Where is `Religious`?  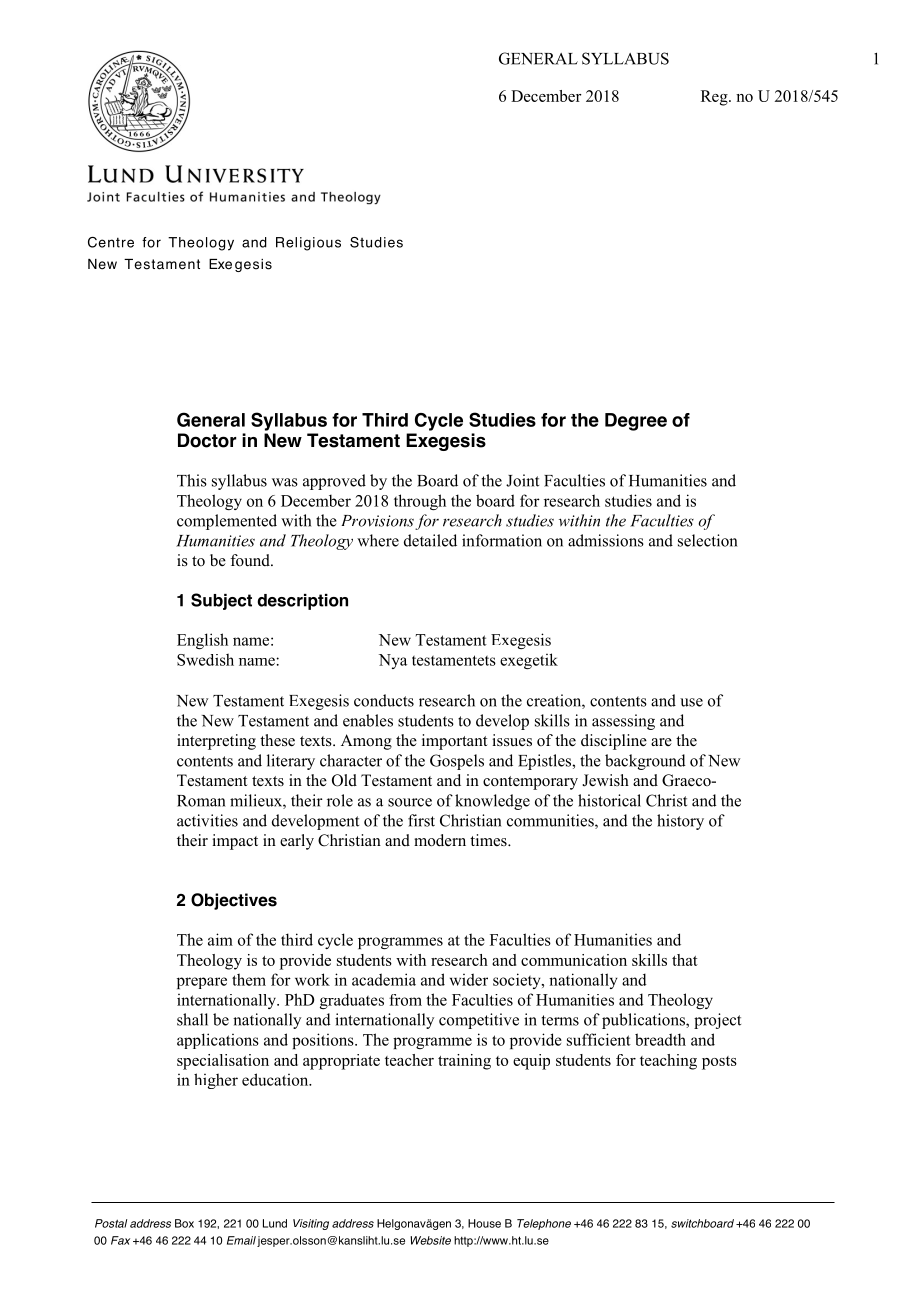 Religious is located at coordinates (308, 244).
